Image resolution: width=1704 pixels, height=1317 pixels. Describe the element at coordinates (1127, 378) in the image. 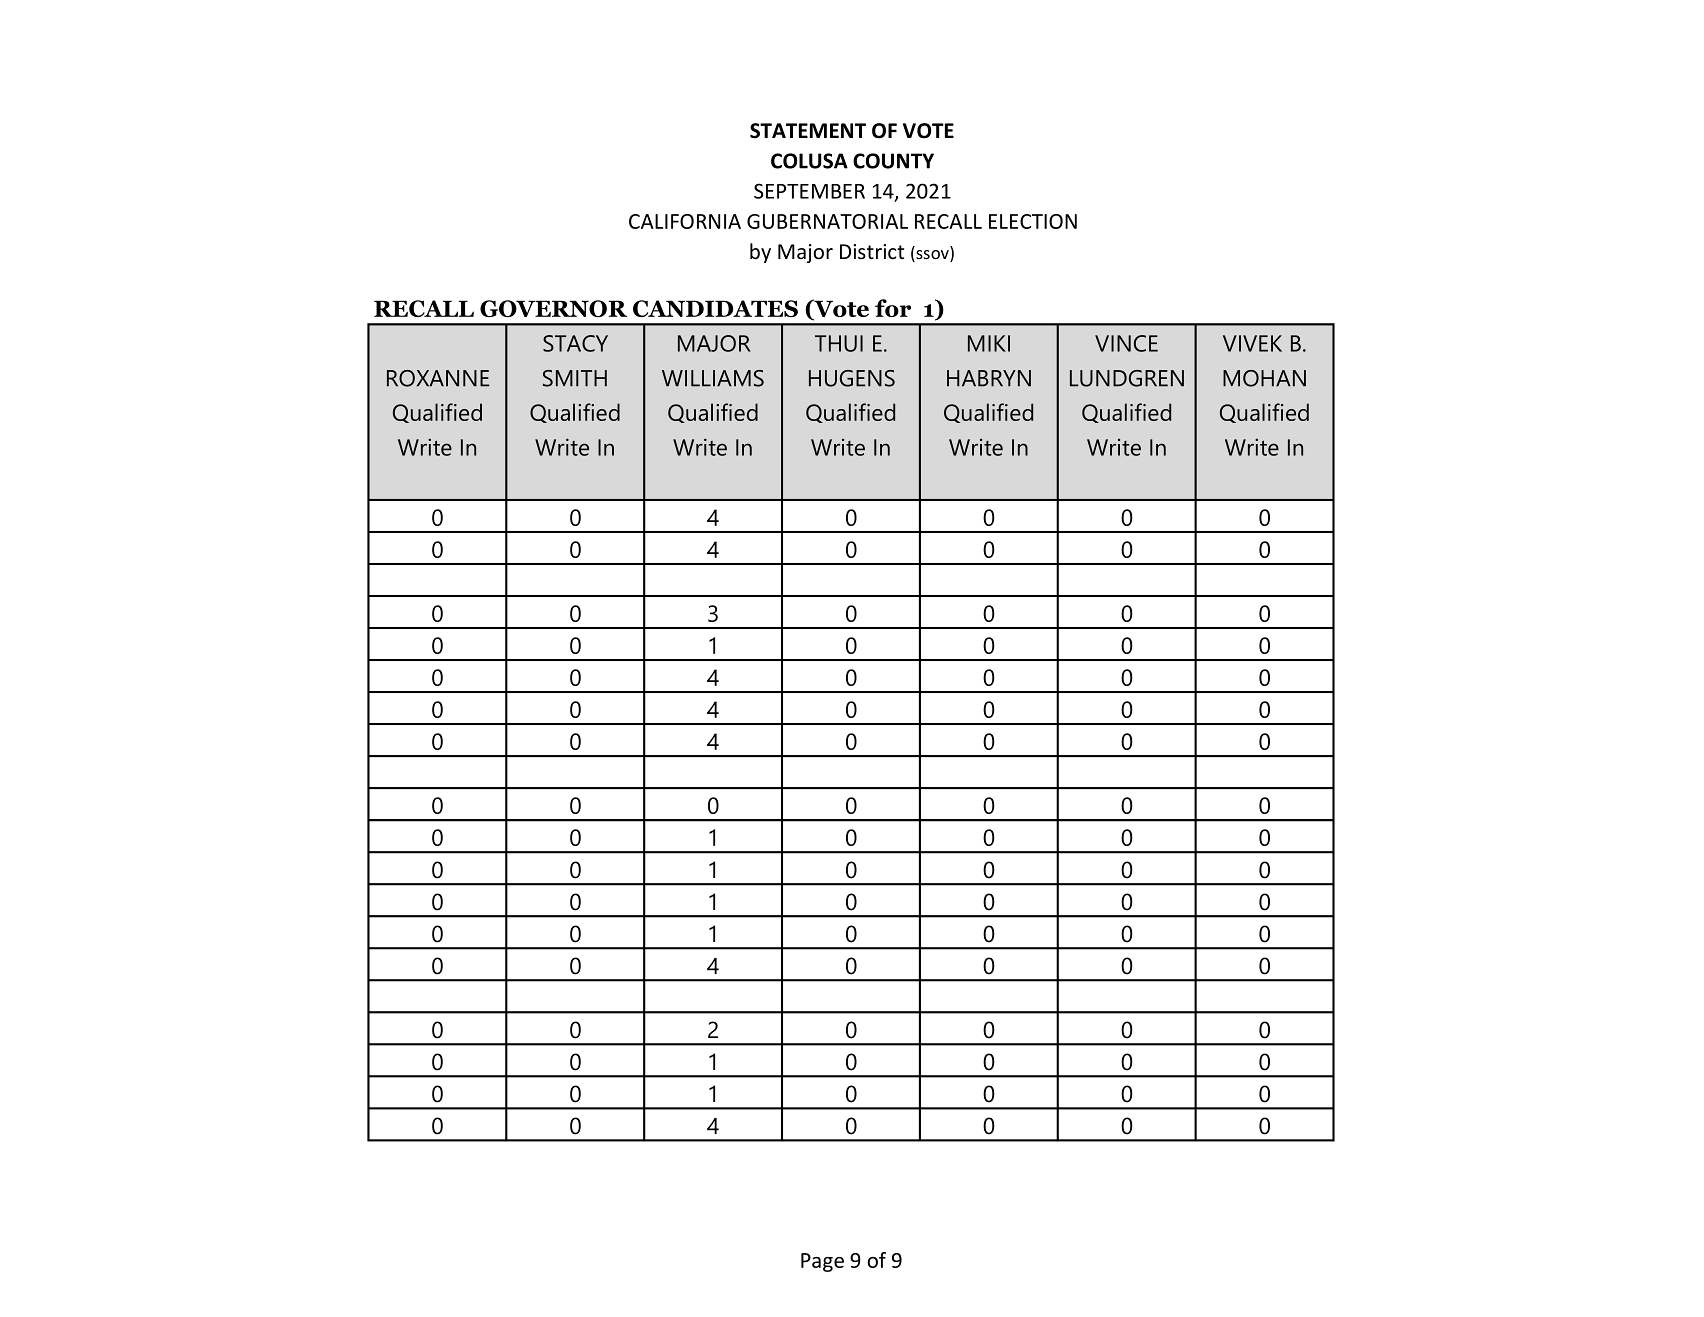

I see `LUNDGREN` at that location.
